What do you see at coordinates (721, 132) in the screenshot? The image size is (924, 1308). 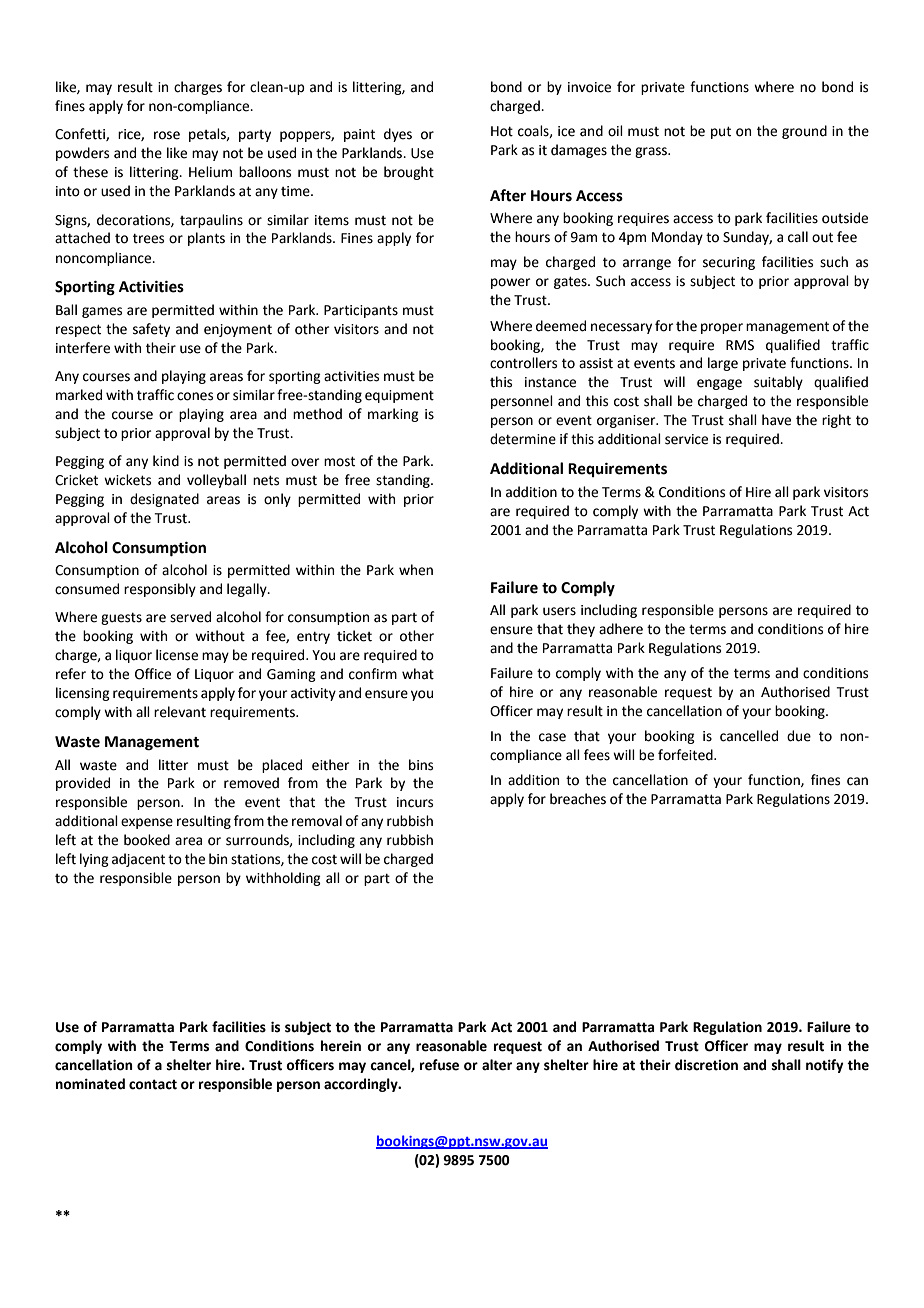 I see `put` at bounding box center [721, 132].
